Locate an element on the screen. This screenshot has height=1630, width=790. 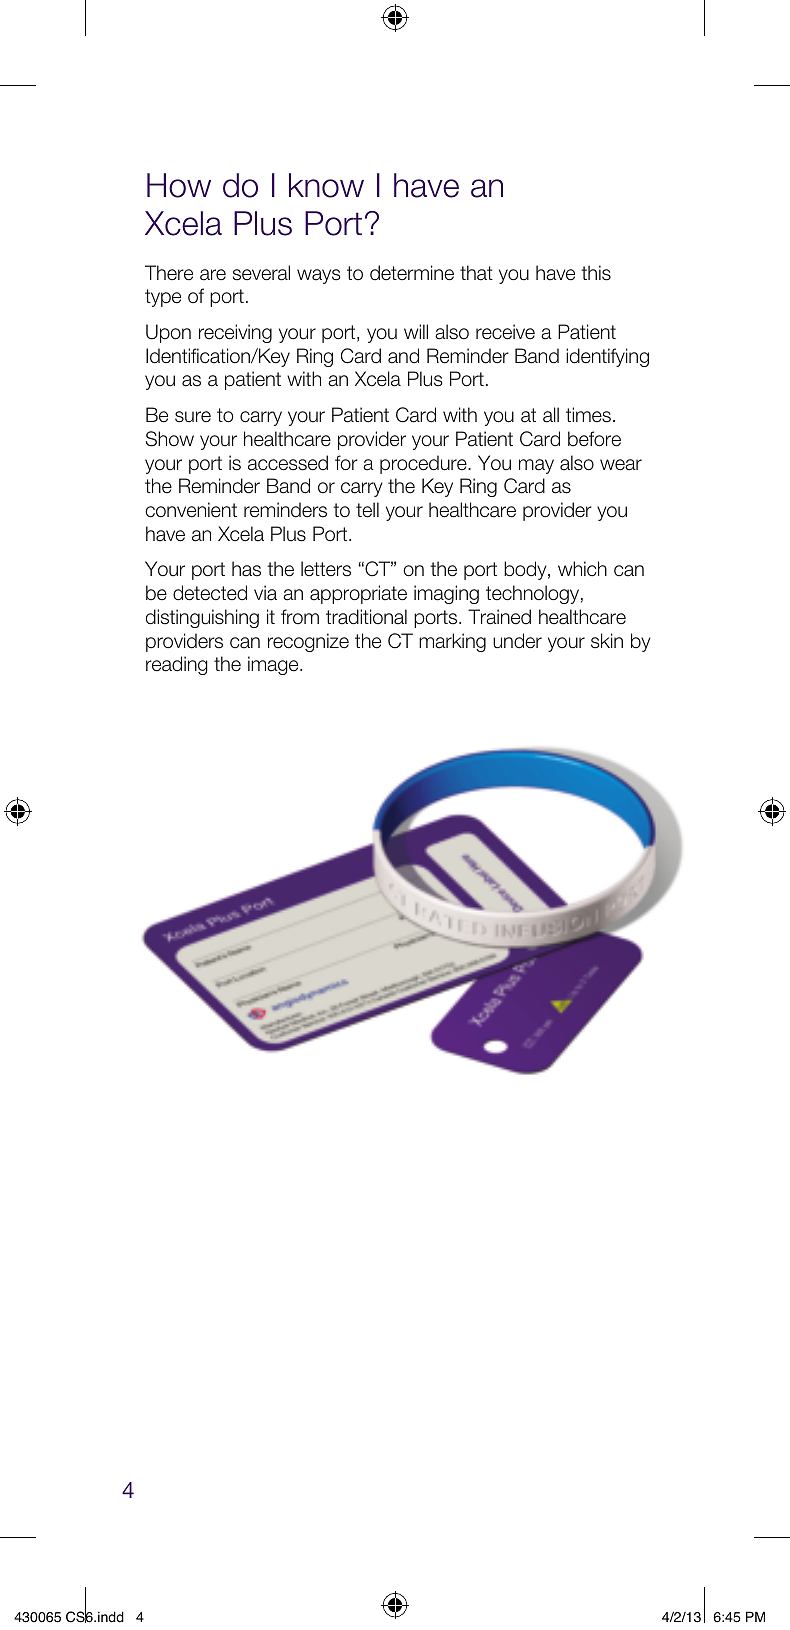
determine is located at coordinates (412, 273).
